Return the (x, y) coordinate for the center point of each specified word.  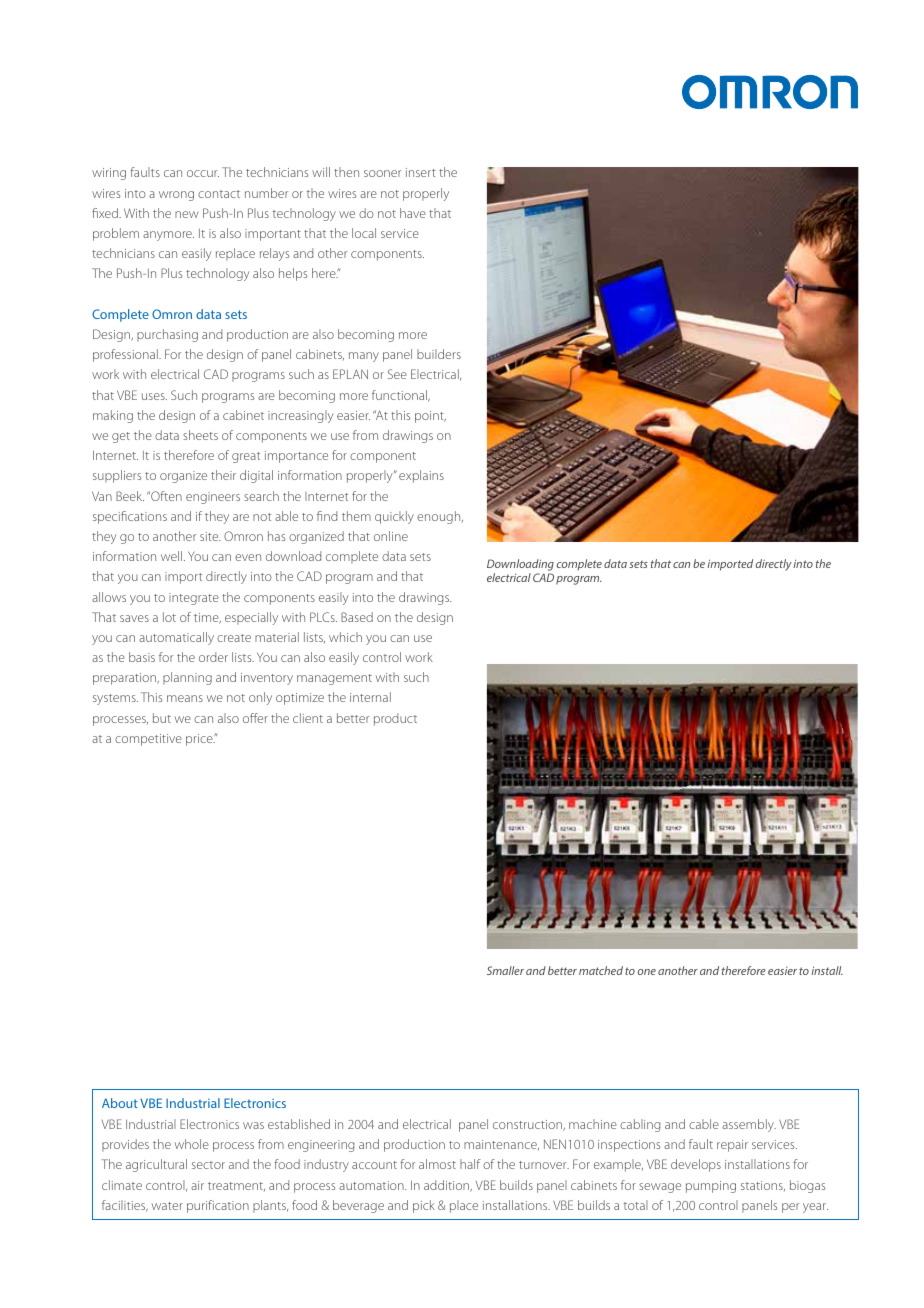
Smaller (505, 970)
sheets (200, 435)
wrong (176, 196)
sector (208, 1165)
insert (421, 172)
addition (448, 1186)
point (430, 417)
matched (601, 970)
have (413, 213)
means (185, 698)
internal (370, 697)
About (120, 1103)
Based (357, 617)
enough (440, 517)
